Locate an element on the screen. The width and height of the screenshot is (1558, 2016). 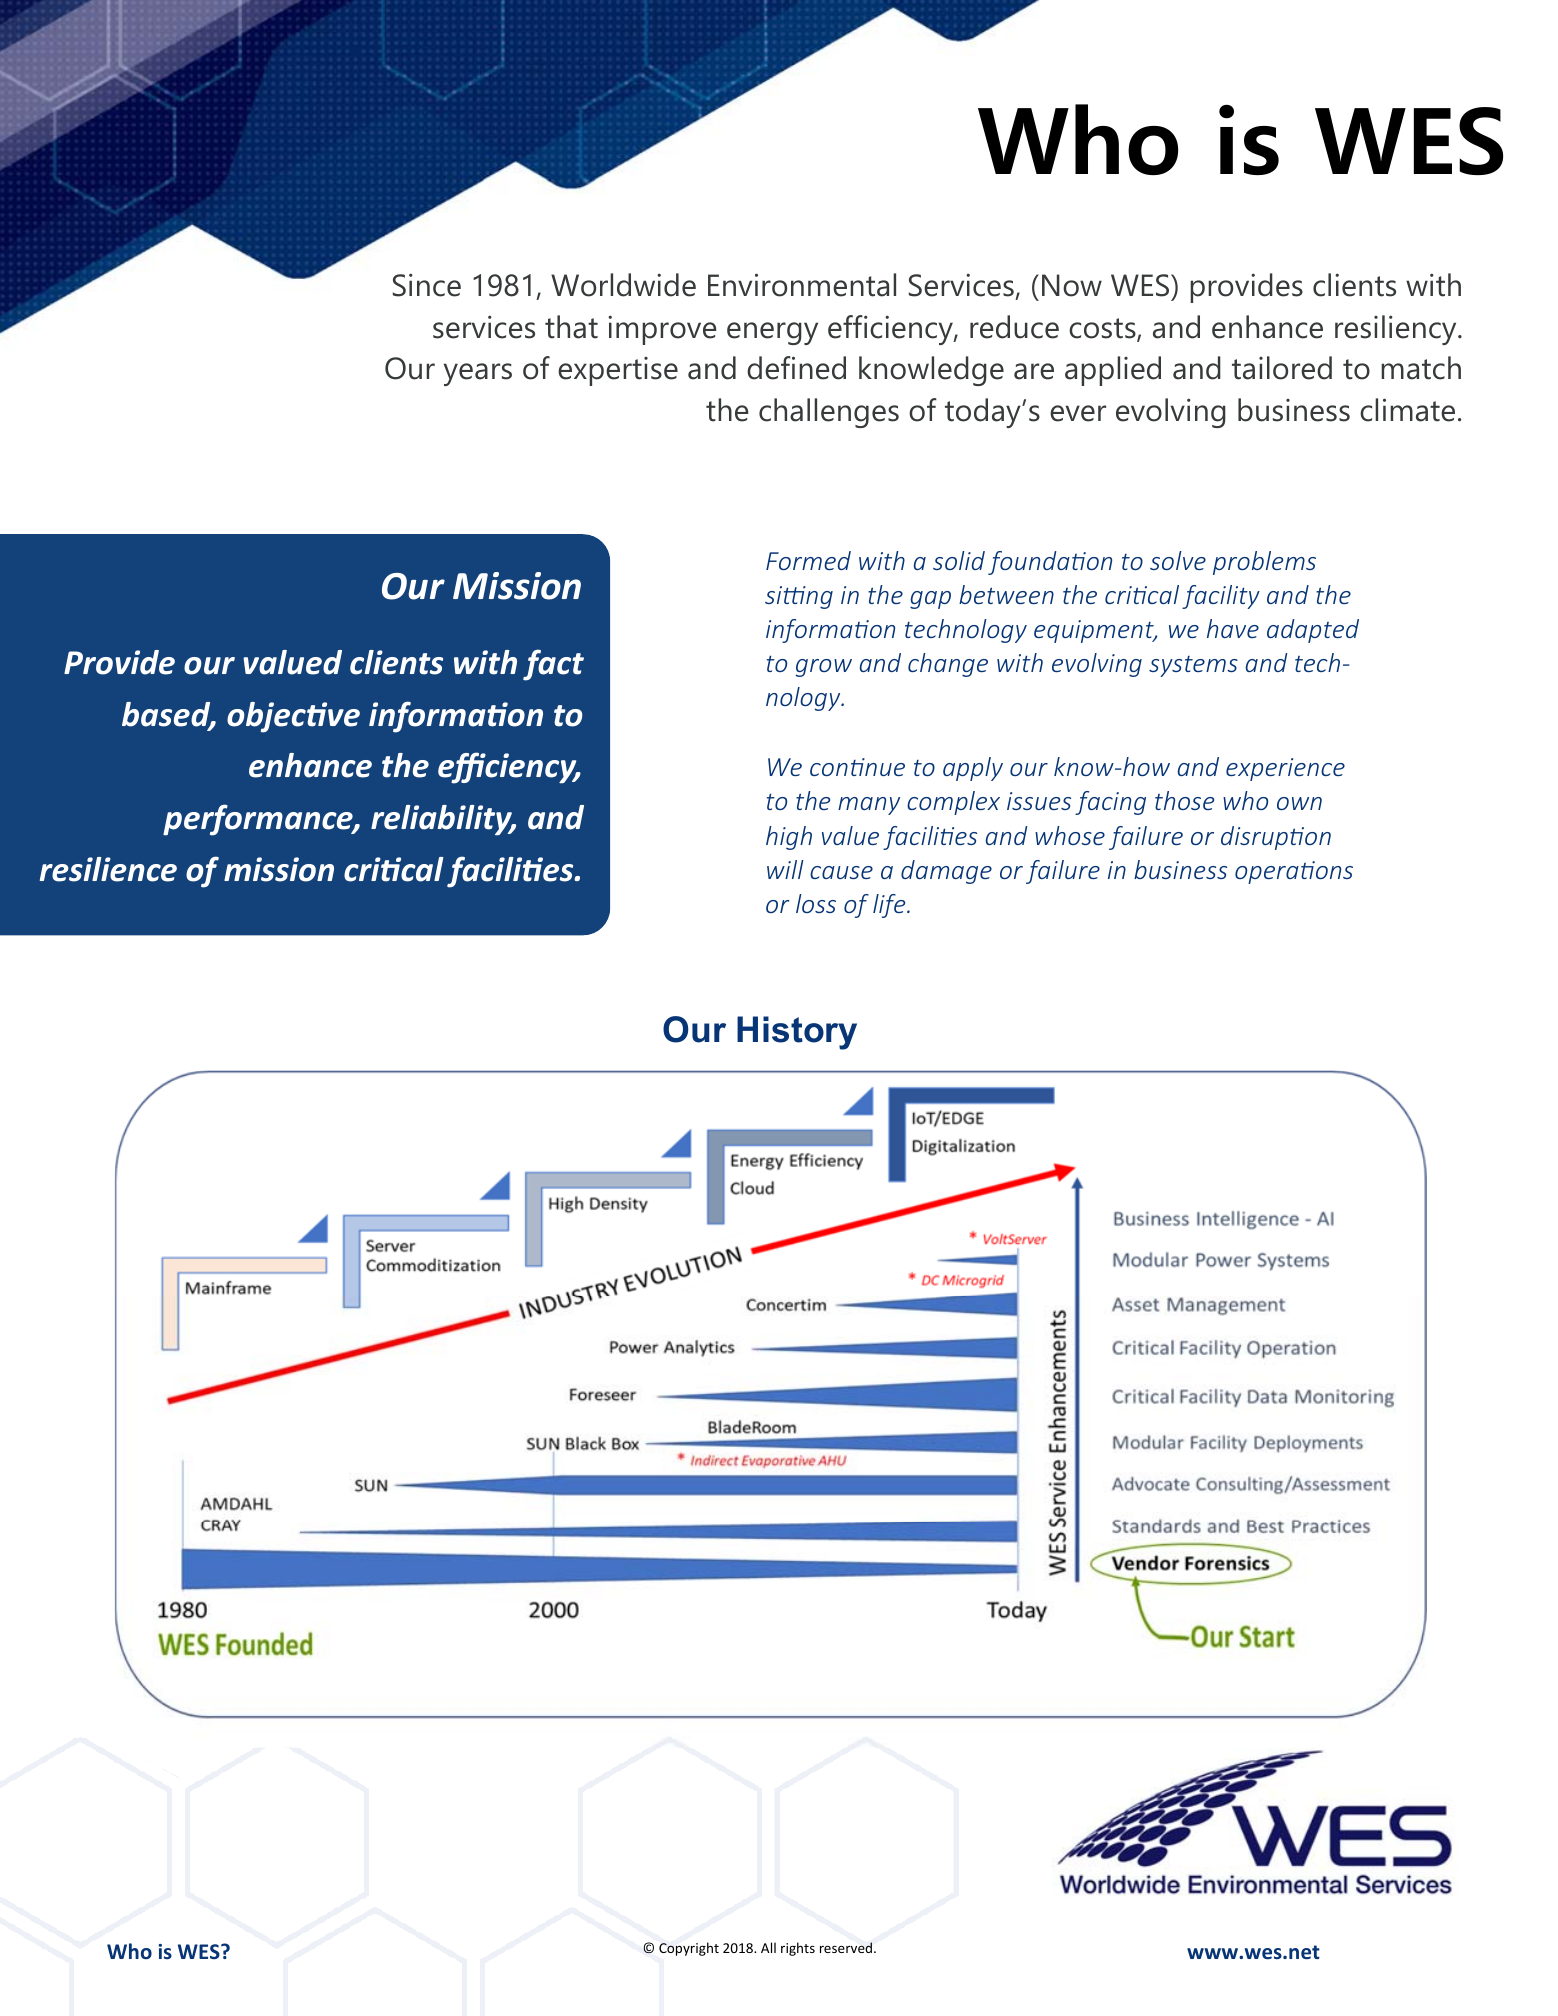
History is located at coordinates (797, 1033).
